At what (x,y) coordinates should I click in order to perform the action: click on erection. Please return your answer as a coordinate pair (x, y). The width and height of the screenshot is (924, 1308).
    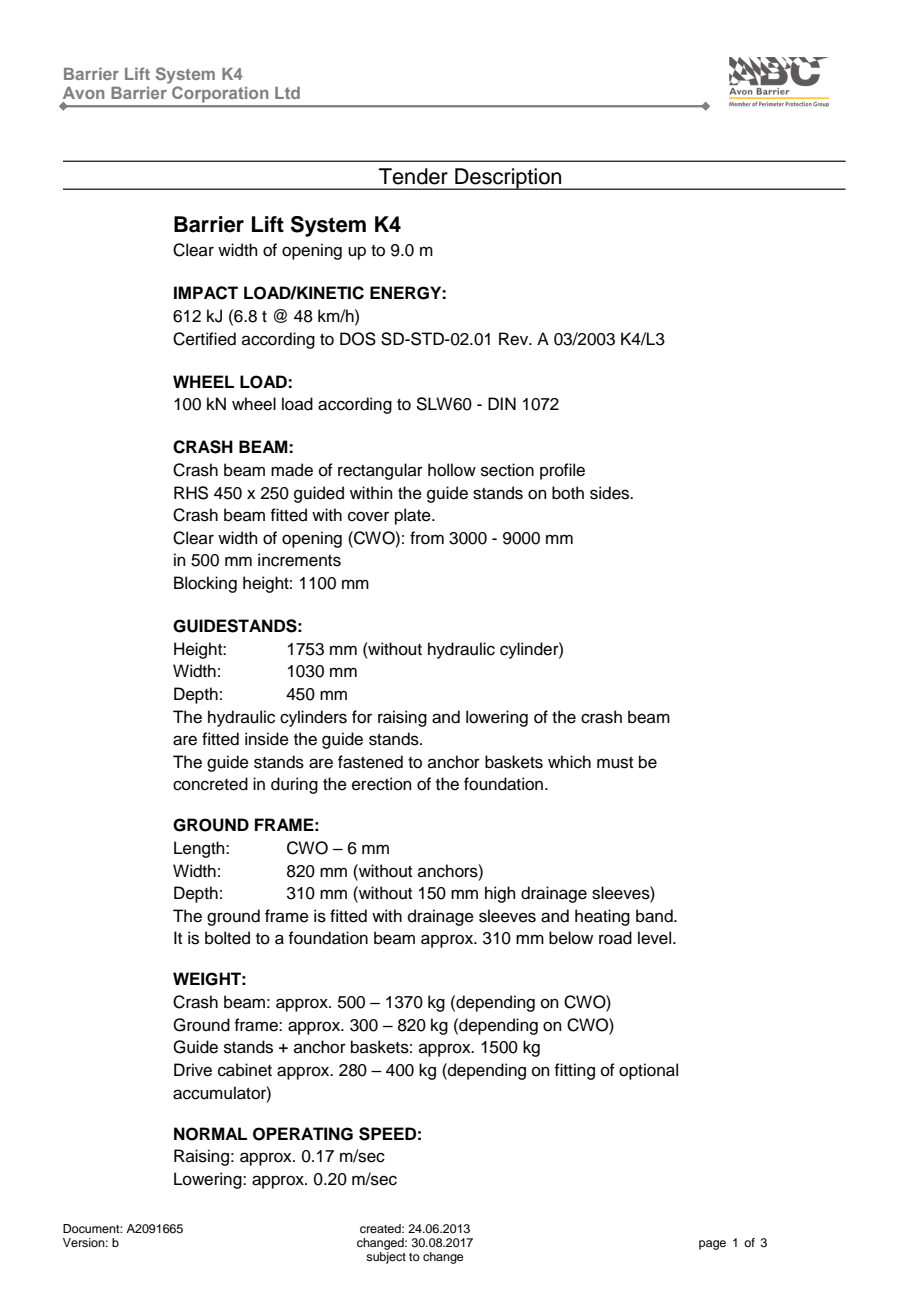
    Looking at the image, I should click on (382, 784).
